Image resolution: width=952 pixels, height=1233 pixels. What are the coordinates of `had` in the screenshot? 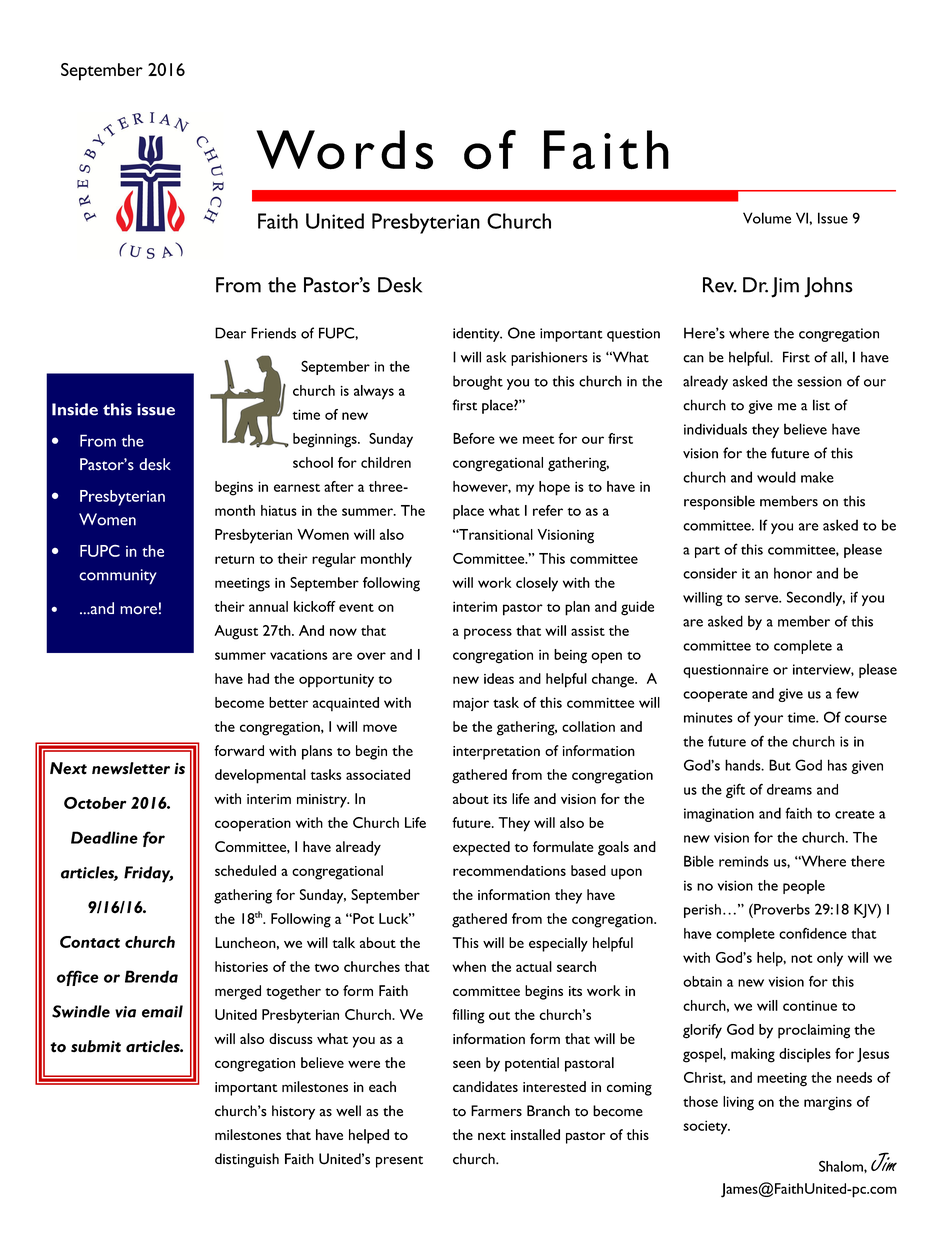 It's located at (258, 678).
